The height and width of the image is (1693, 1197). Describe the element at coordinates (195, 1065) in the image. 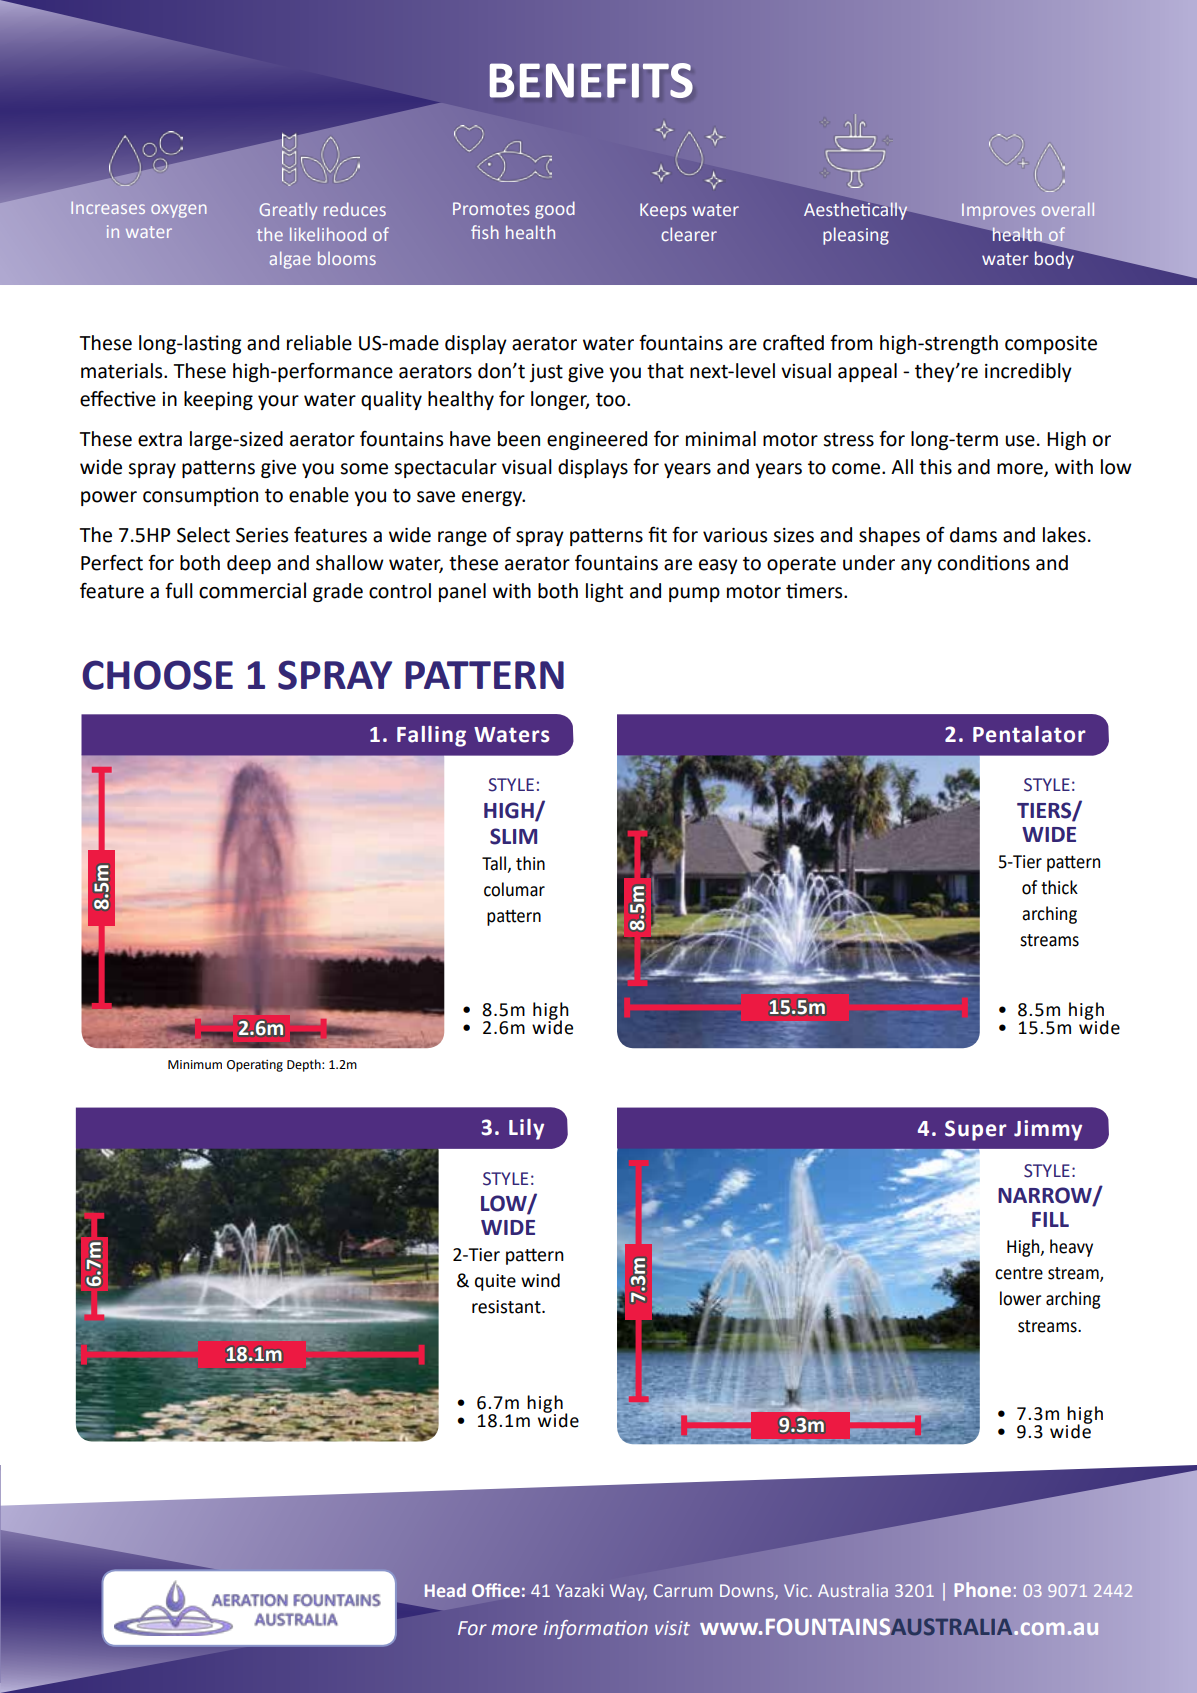

I see `Minimum` at that location.
